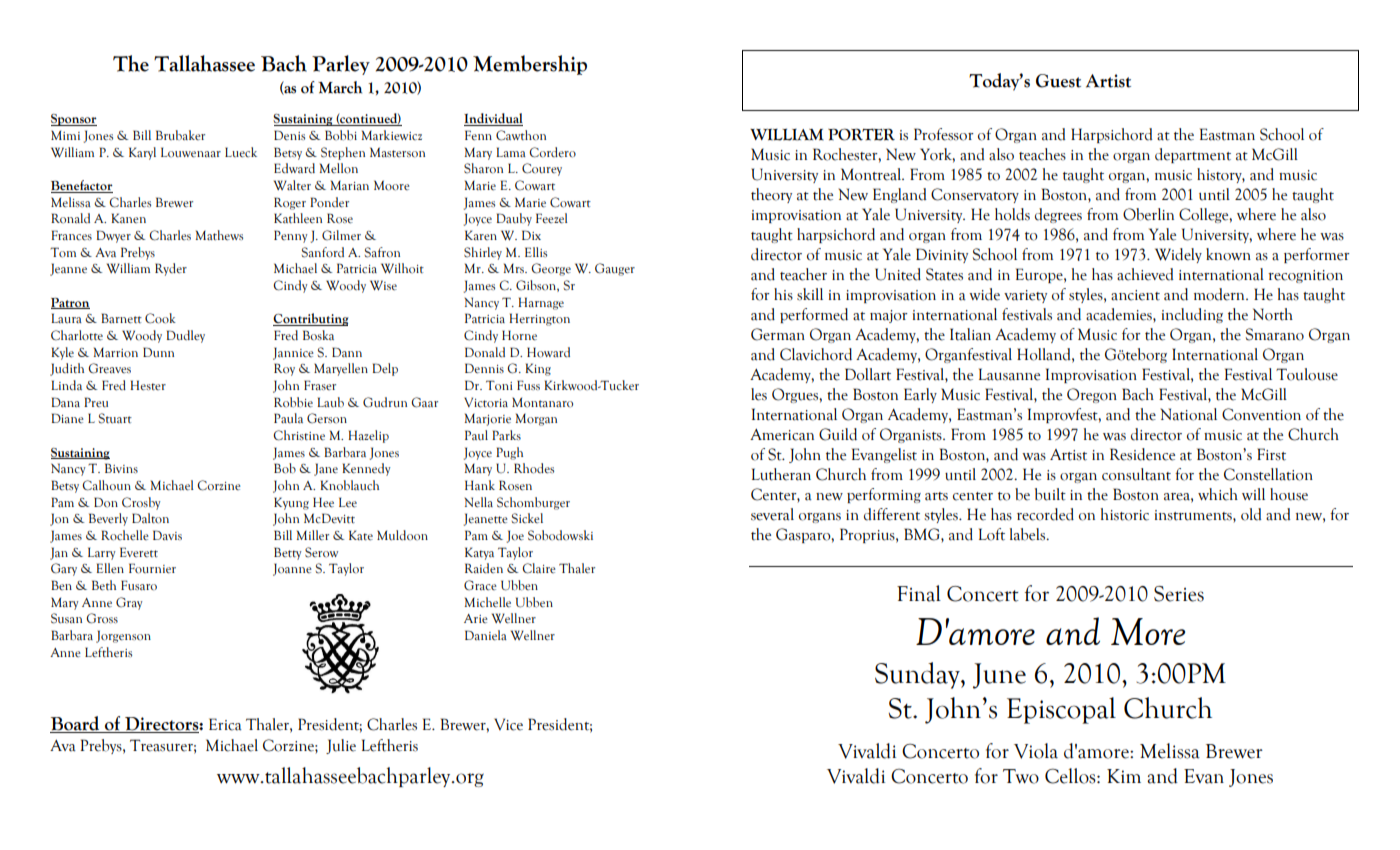  Describe the element at coordinates (340, 87) in the document. I see `March` at that location.
